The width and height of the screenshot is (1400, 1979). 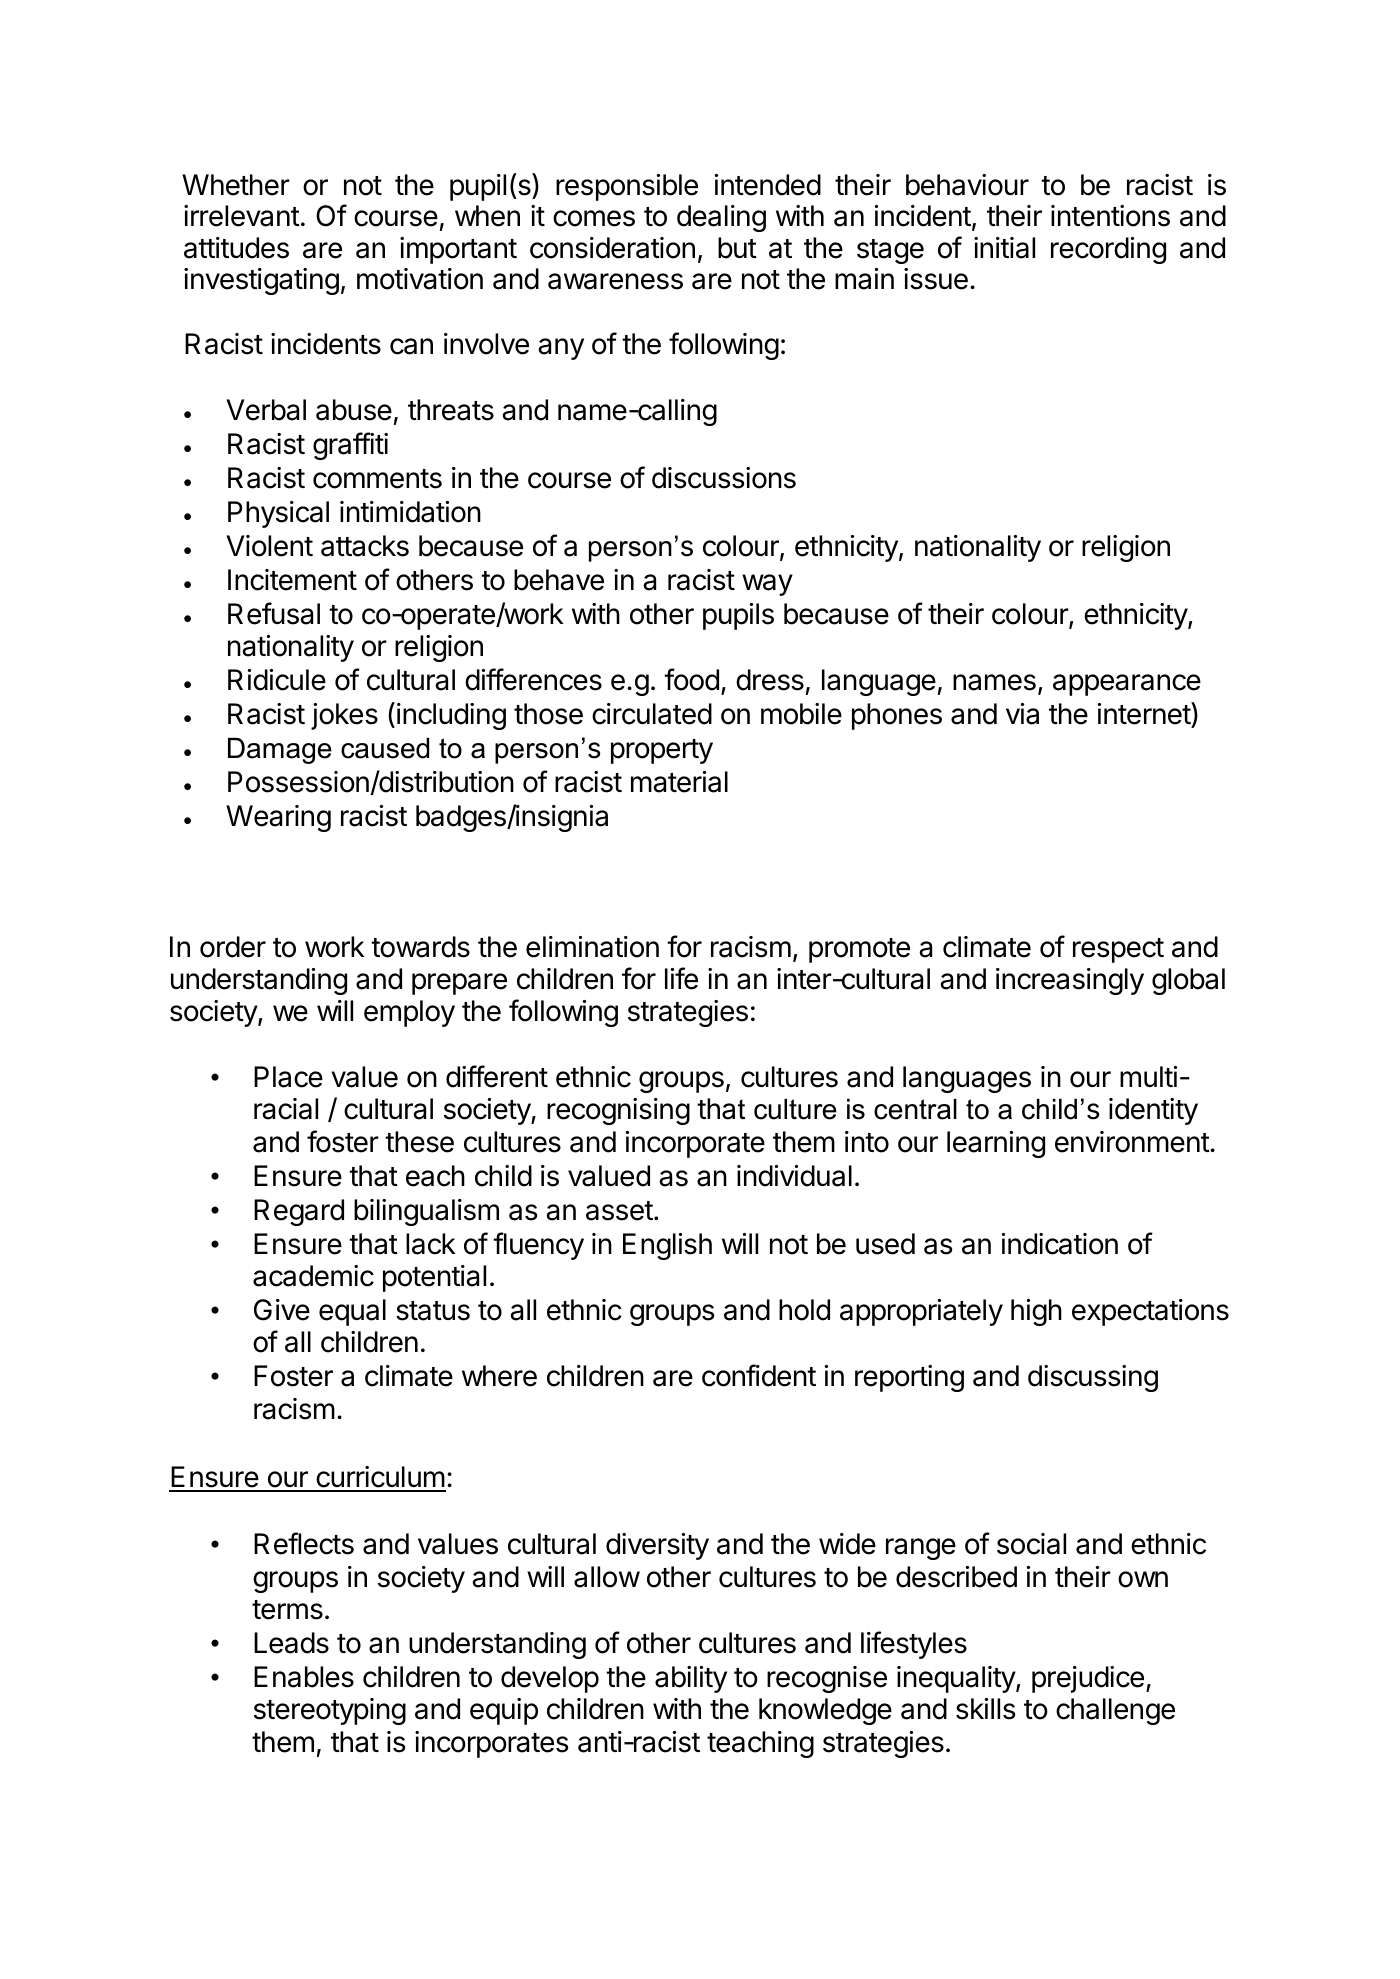 What do you see at coordinates (299, 1212) in the screenshot?
I see `Regard` at bounding box center [299, 1212].
